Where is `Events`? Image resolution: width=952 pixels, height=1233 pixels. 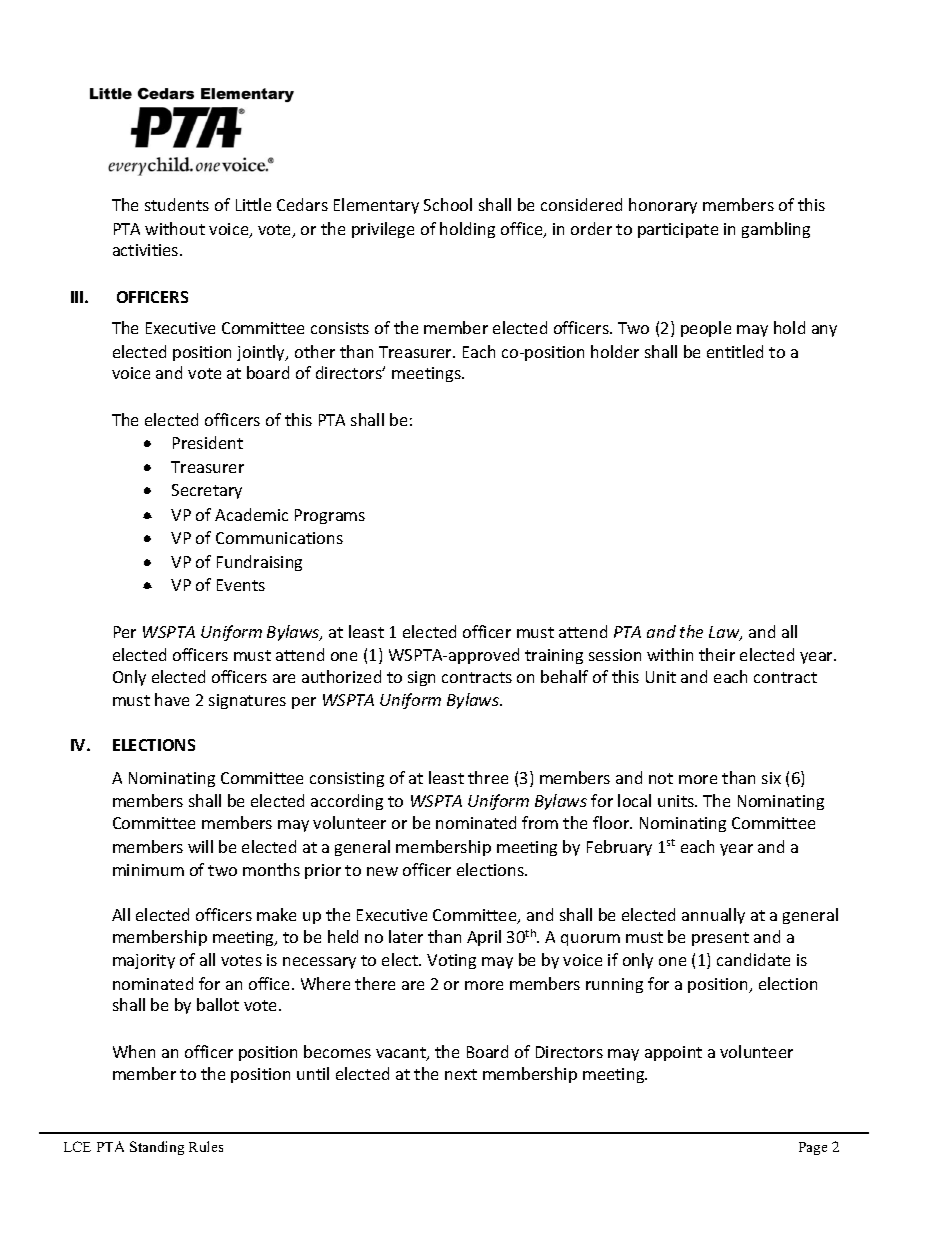 Events is located at coordinates (241, 585).
